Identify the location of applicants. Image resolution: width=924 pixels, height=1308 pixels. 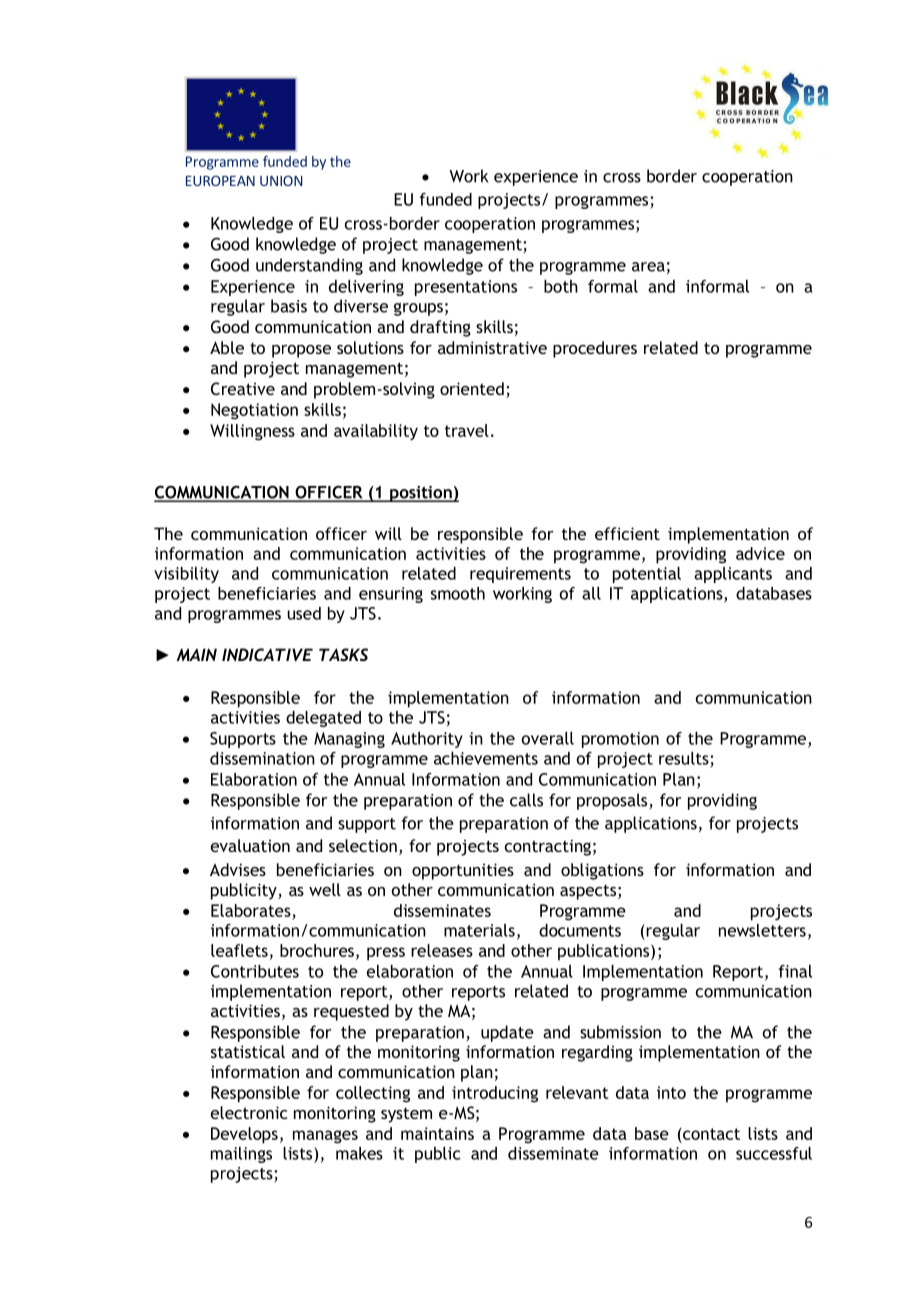
(733, 575).
